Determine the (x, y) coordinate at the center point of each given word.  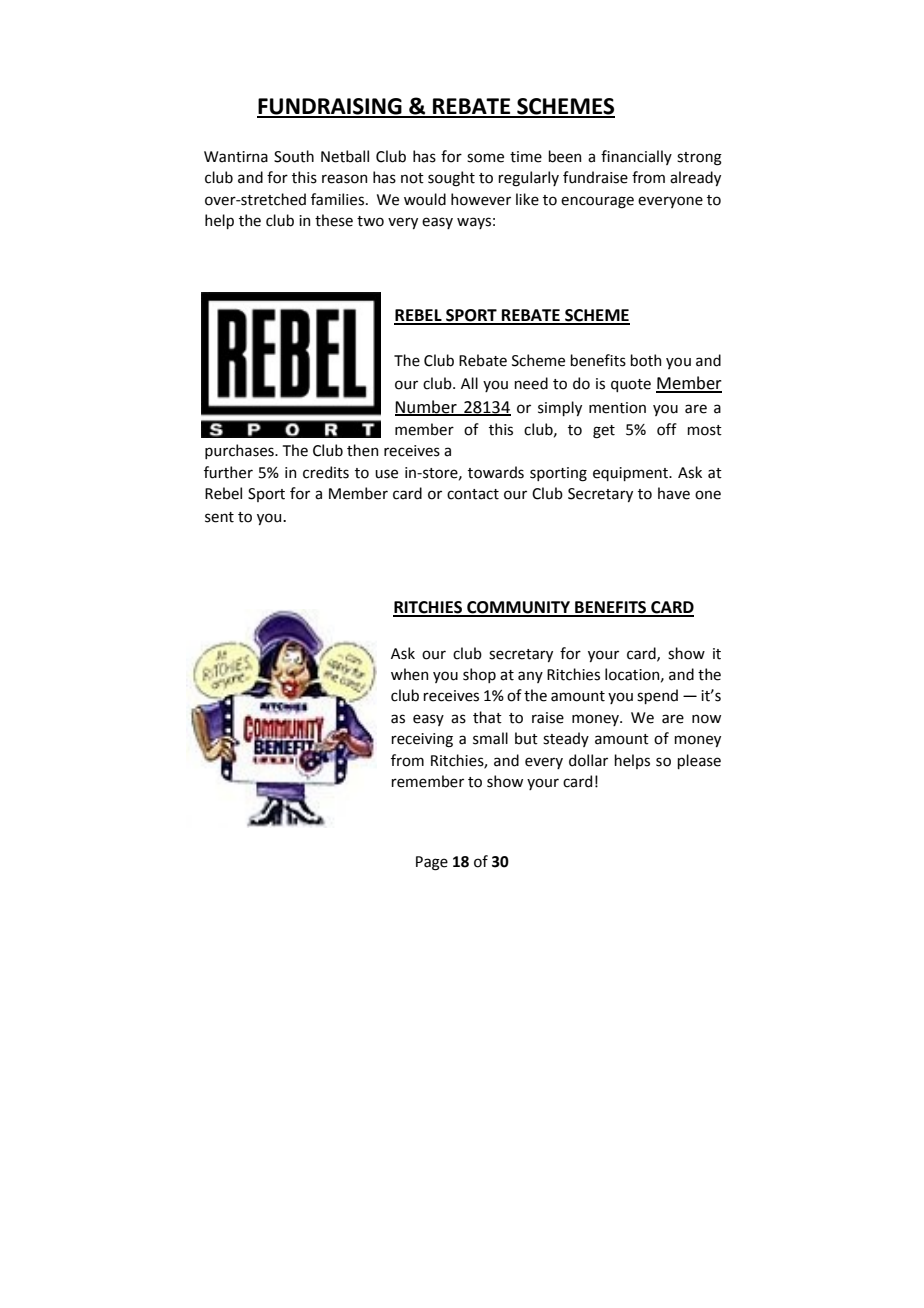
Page (432, 863)
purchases (240, 451)
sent (219, 517)
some (485, 158)
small (490, 738)
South (294, 156)
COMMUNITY (518, 608)
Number (427, 407)
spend (657, 696)
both (645, 360)
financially (636, 157)
